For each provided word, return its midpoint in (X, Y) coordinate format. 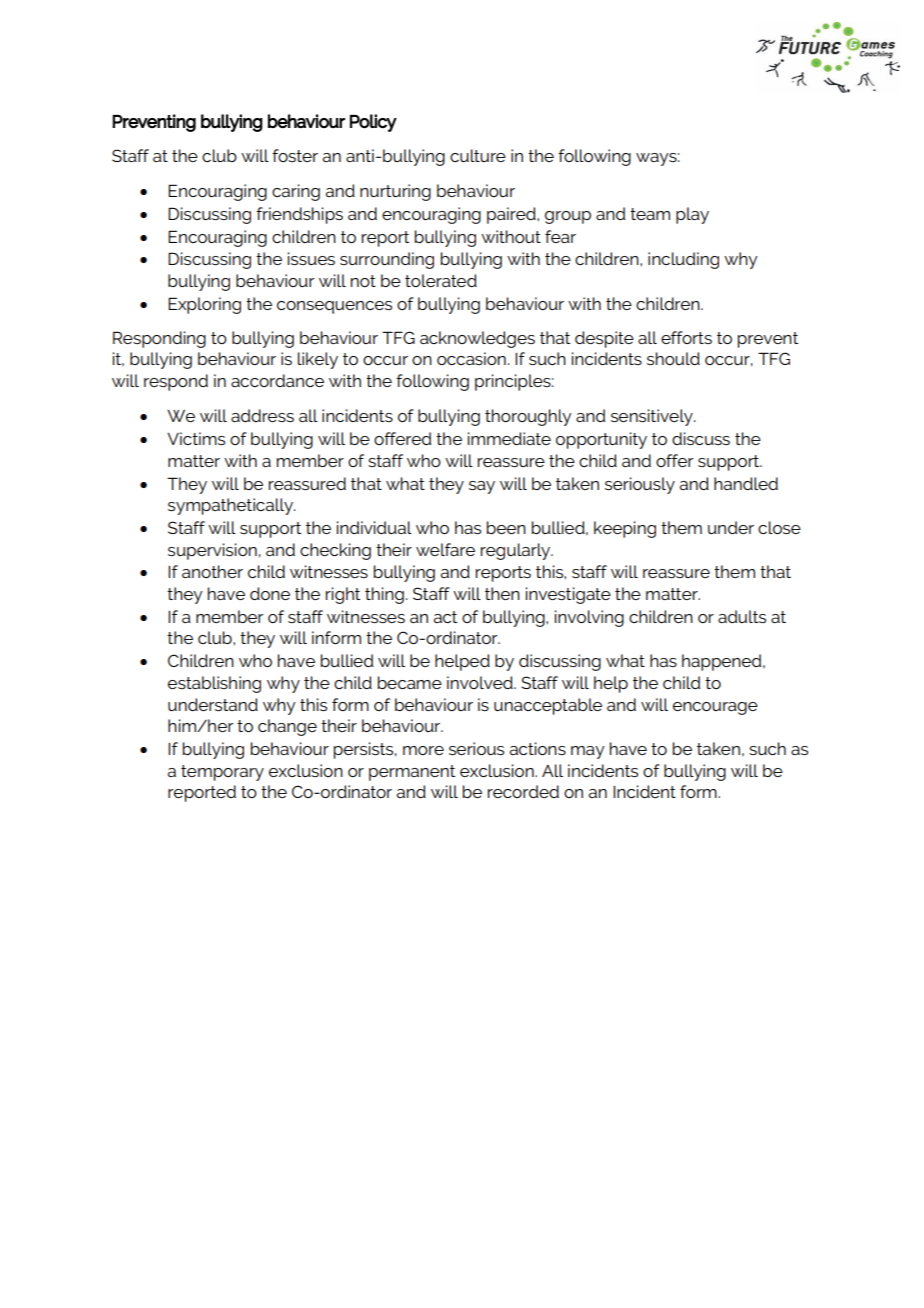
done (270, 593)
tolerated (441, 280)
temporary (222, 773)
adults (742, 616)
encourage (715, 708)
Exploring (204, 305)
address (262, 415)
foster (295, 155)
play (692, 215)
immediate (509, 438)
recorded (523, 791)
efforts (686, 337)
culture (478, 155)
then (502, 593)
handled (746, 483)
